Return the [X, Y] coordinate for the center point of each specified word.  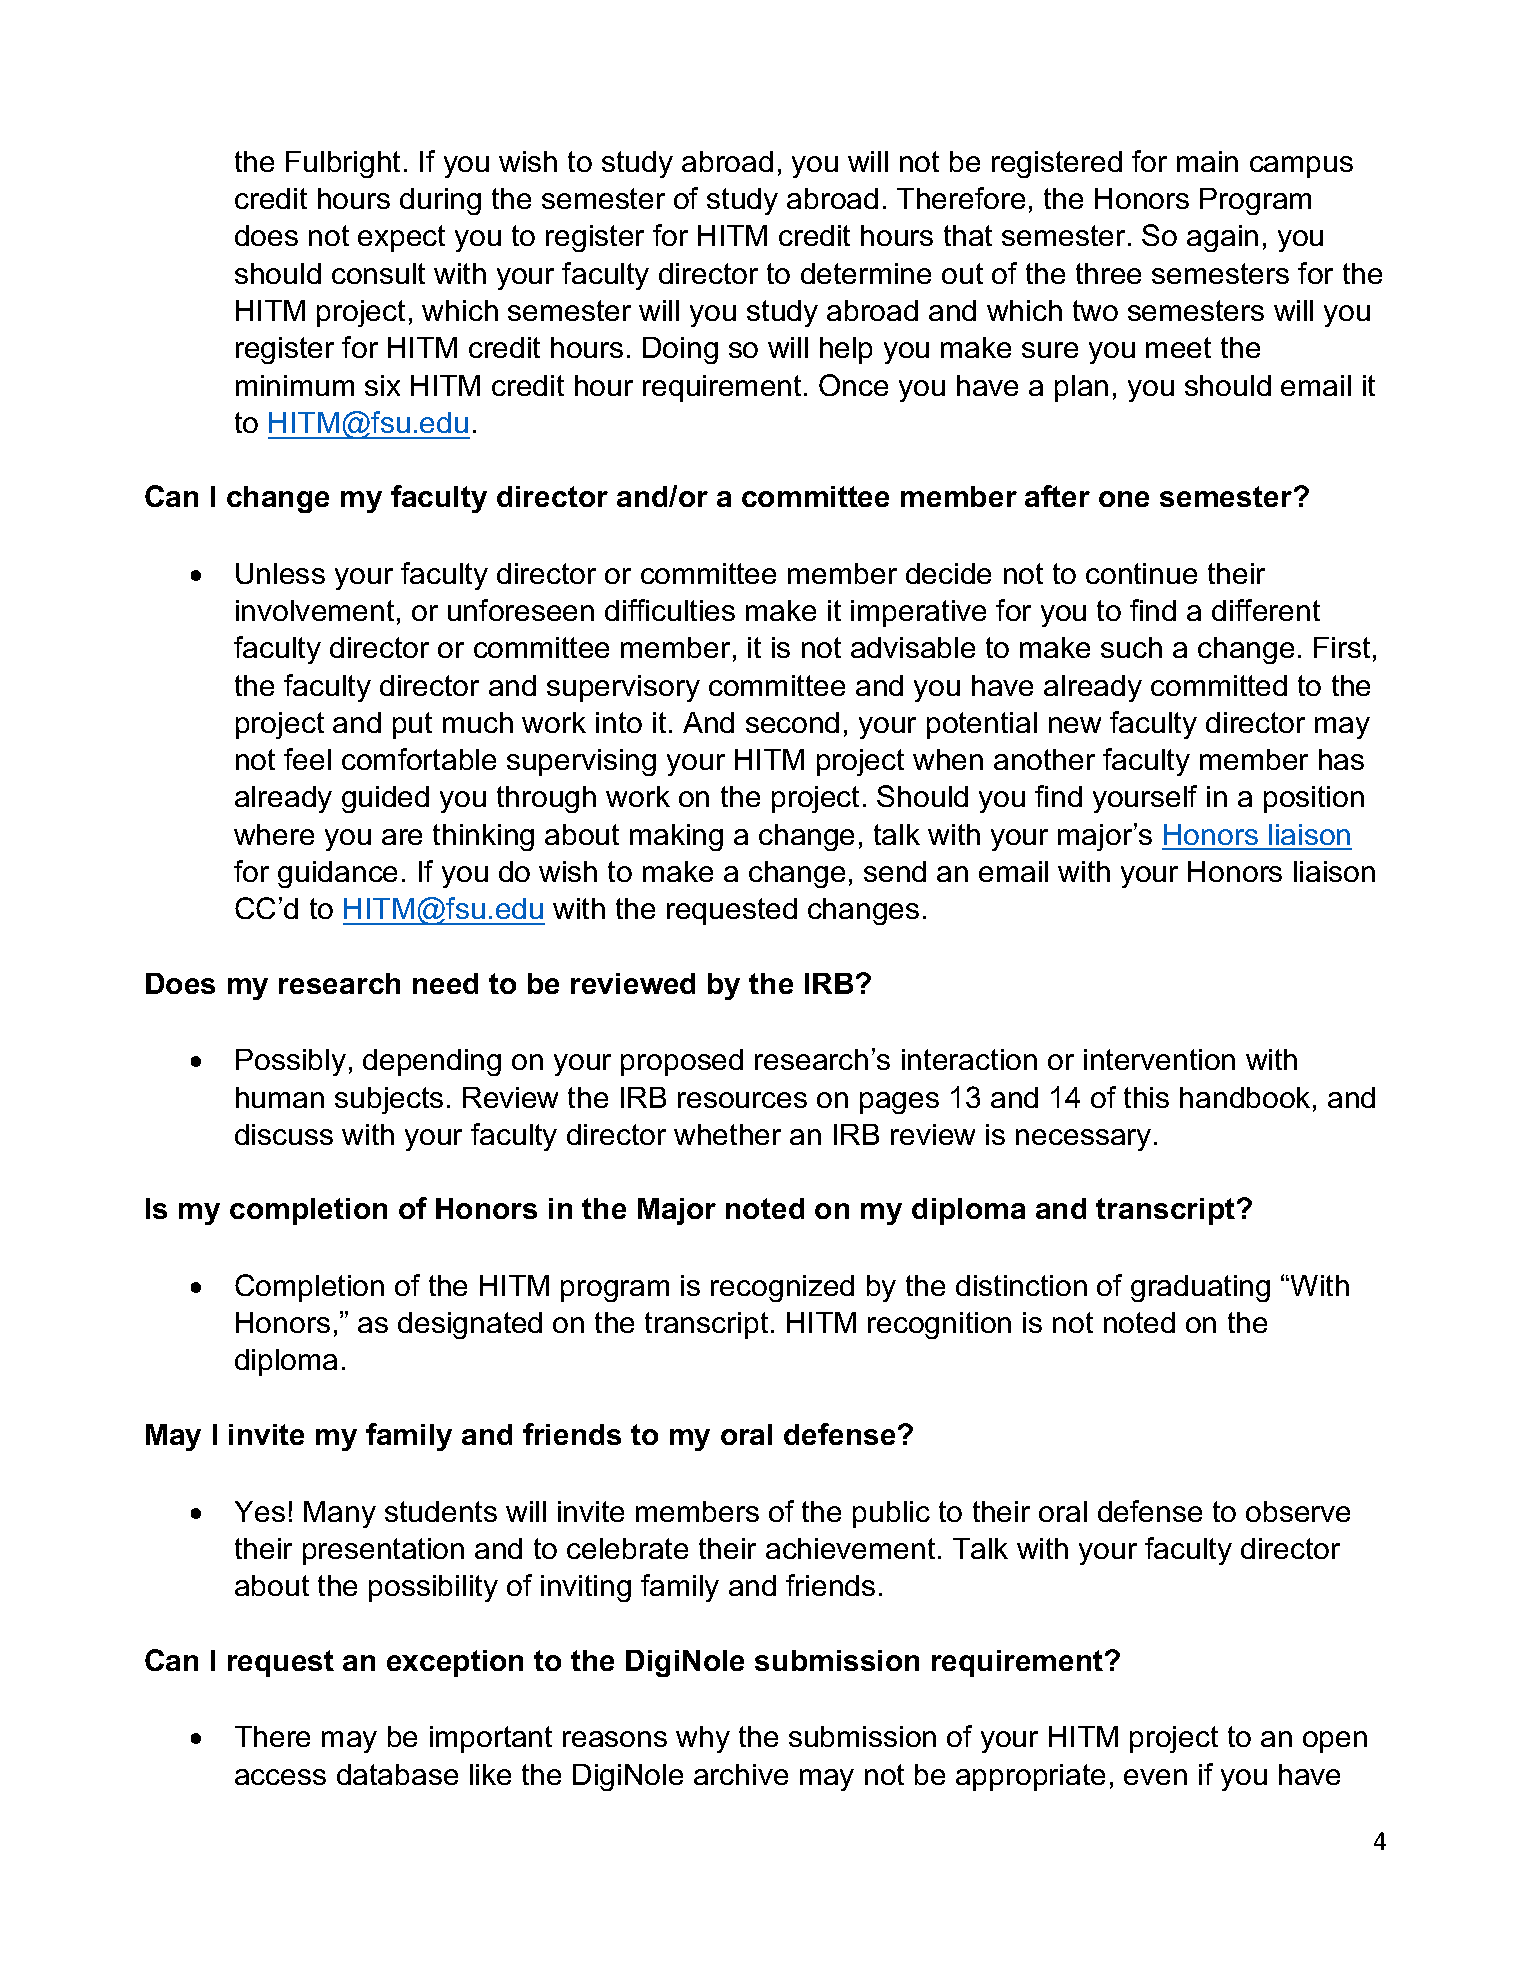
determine [866, 273]
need [445, 983]
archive [741, 1774]
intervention [1159, 1059]
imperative [918, 613]
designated [470, 1325]
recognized [782, 1288]
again [1222, 238]
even [1155, 1777]
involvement [315, 610]
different [1266, 610]
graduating [1200, 1288]
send [895, 871]
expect [401, 238]
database [397, 1774]
